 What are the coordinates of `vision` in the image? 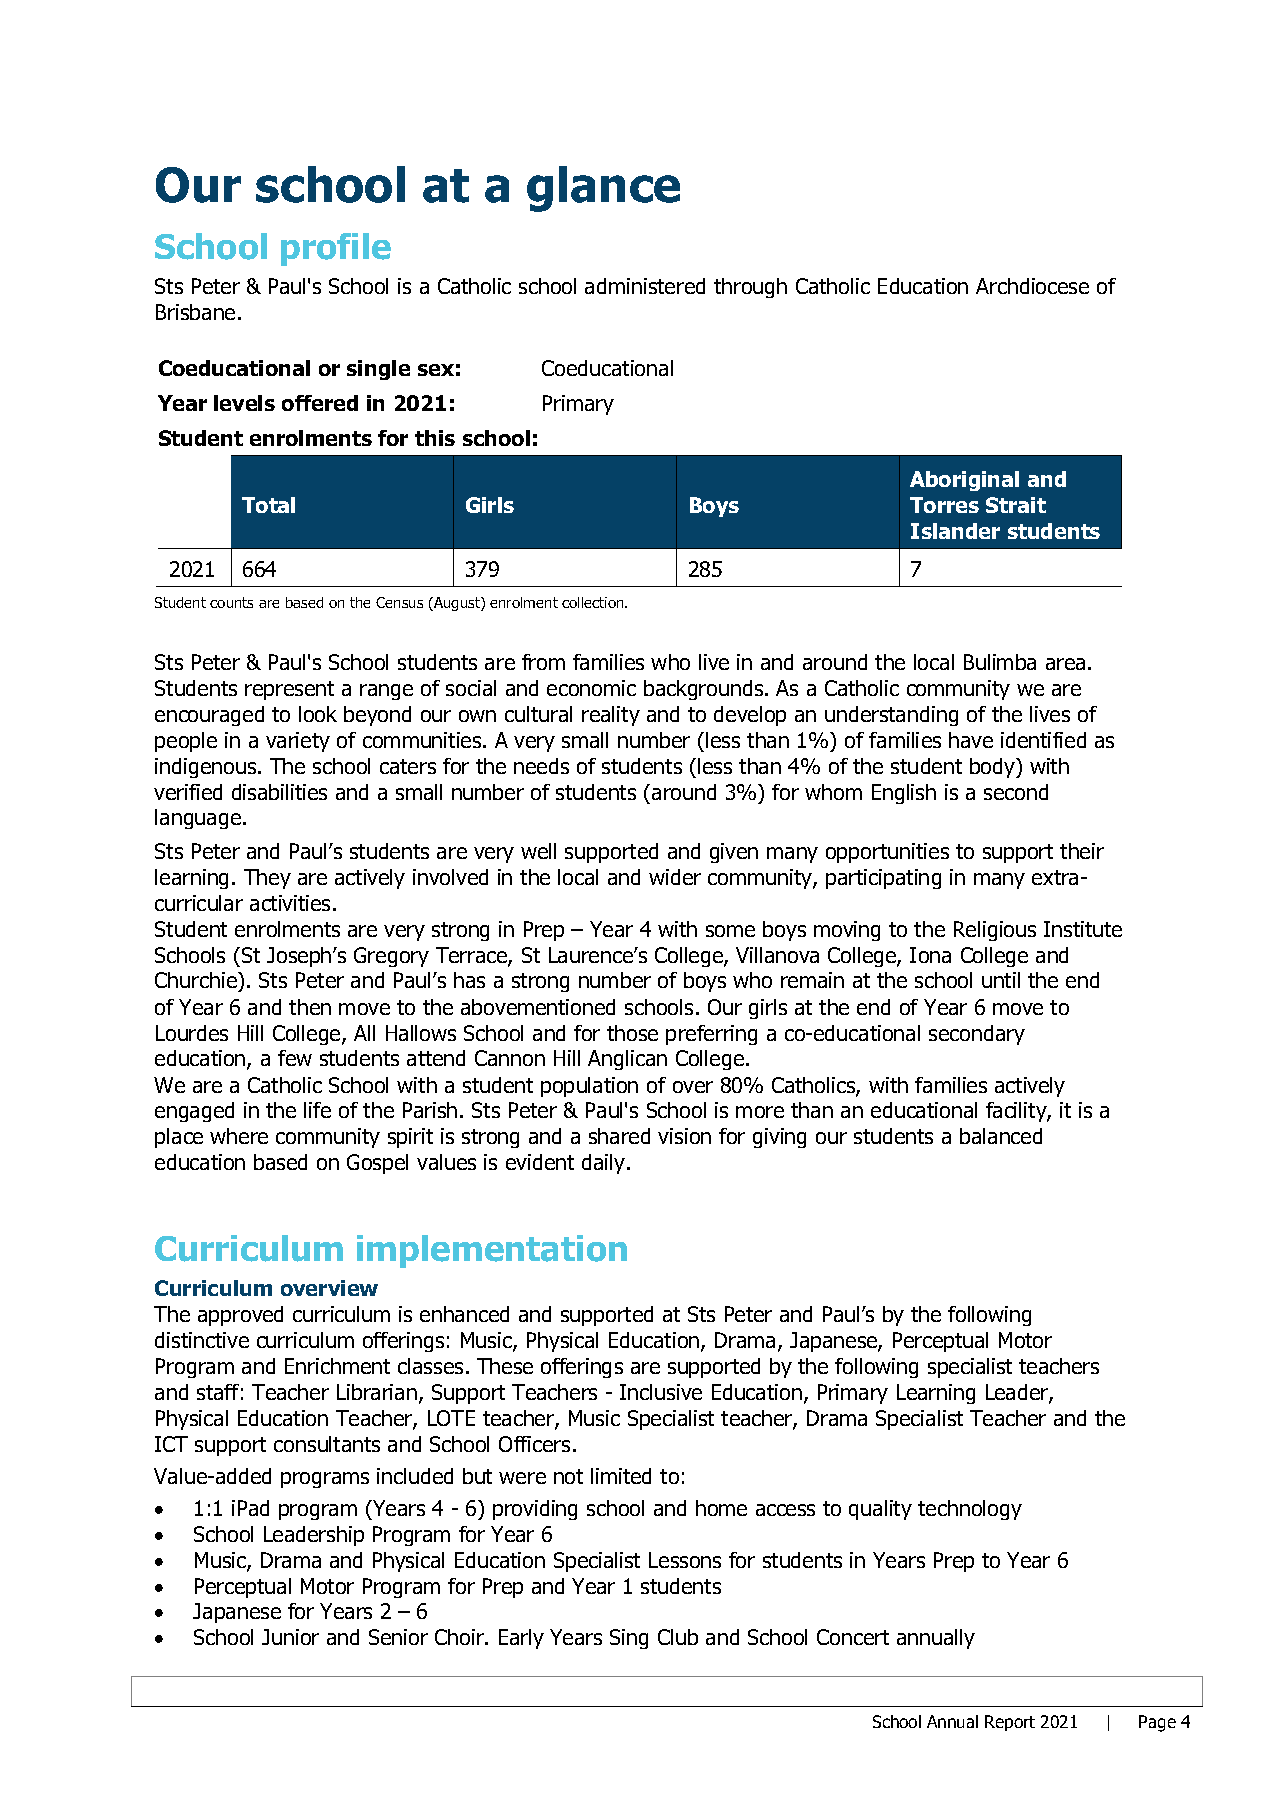 It's located at (684, 1136).
